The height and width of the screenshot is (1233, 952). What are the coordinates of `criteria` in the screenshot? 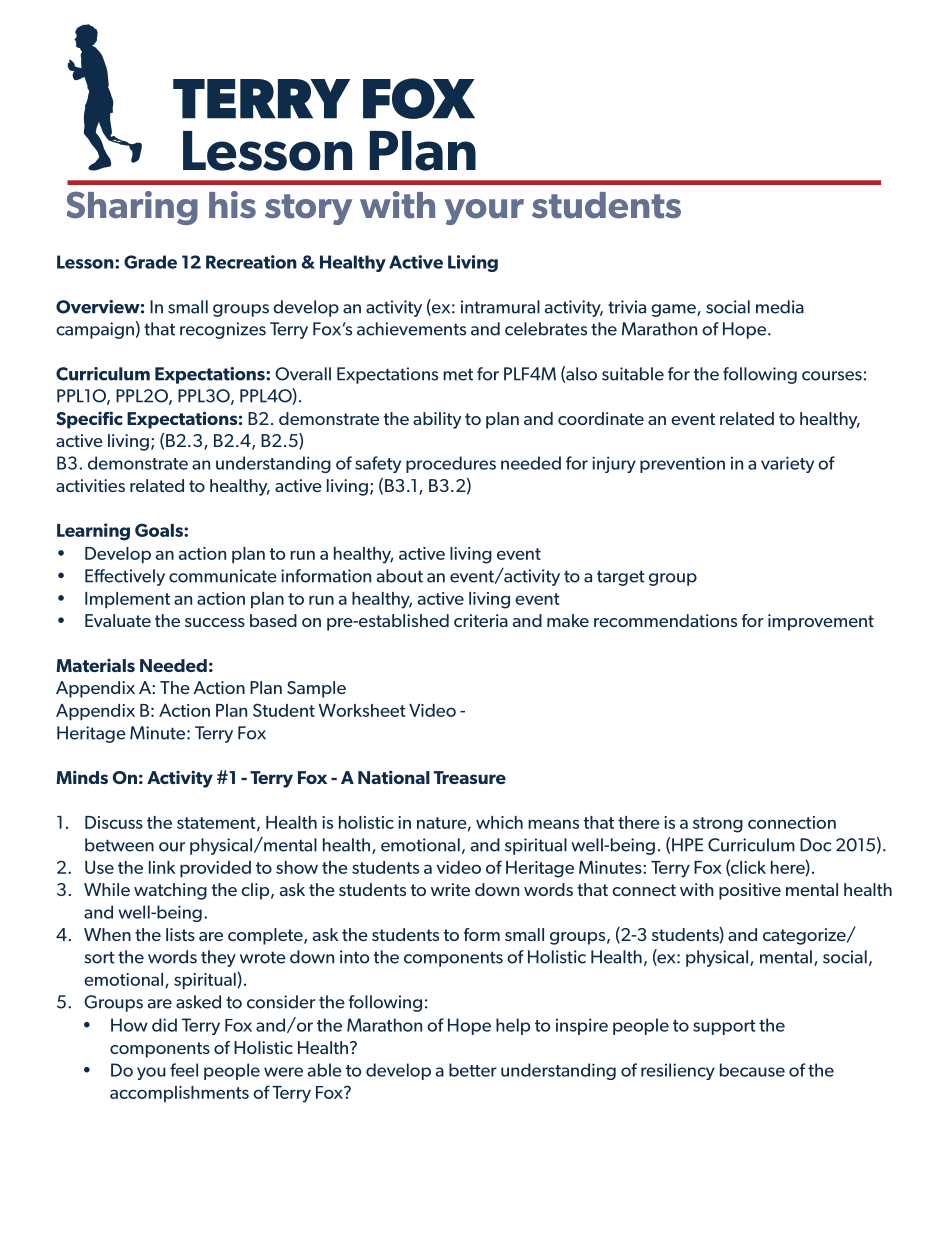 It's located at (481, 620).
